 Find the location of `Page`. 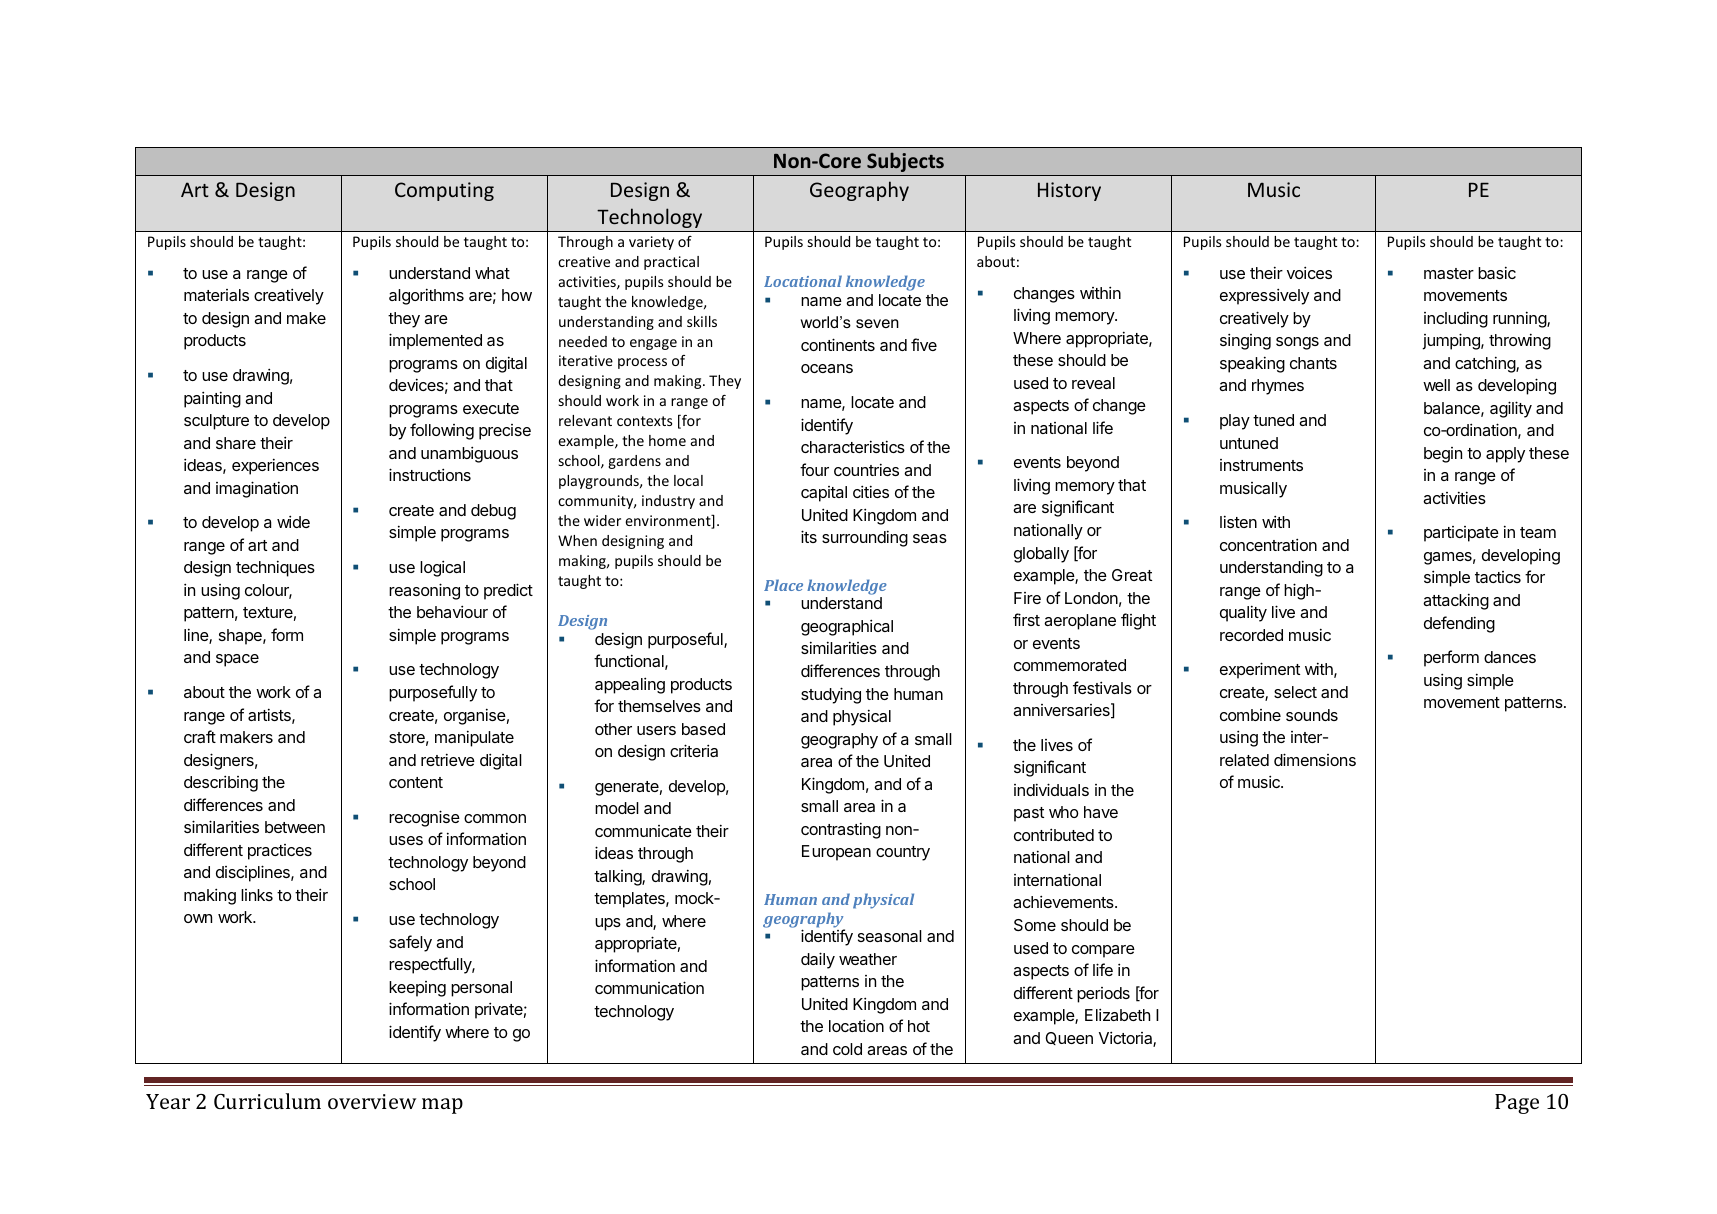

Page is located at coordinates (1517, 1104).
